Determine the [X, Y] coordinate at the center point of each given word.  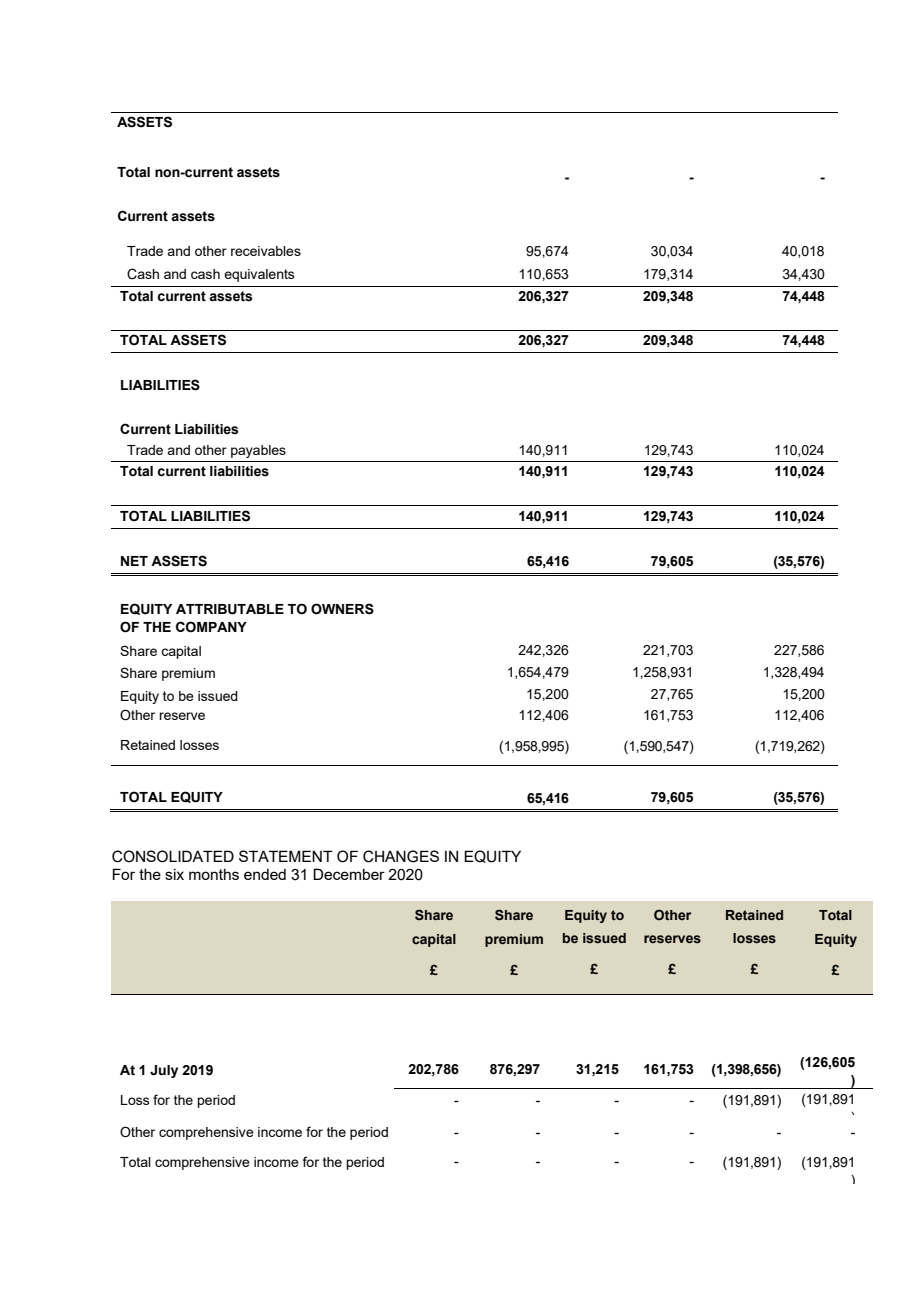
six [174, 874]
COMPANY [211, 627]
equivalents [259, 275]
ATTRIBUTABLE [230, 609]
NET [134, 561]
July [164, 1071]
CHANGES [401, 856]
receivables [266, 251]
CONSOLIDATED [173, 856]
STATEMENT [286, 856]
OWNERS [342, 609]
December [349, 874]
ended [265, 874]
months [214, 874]
